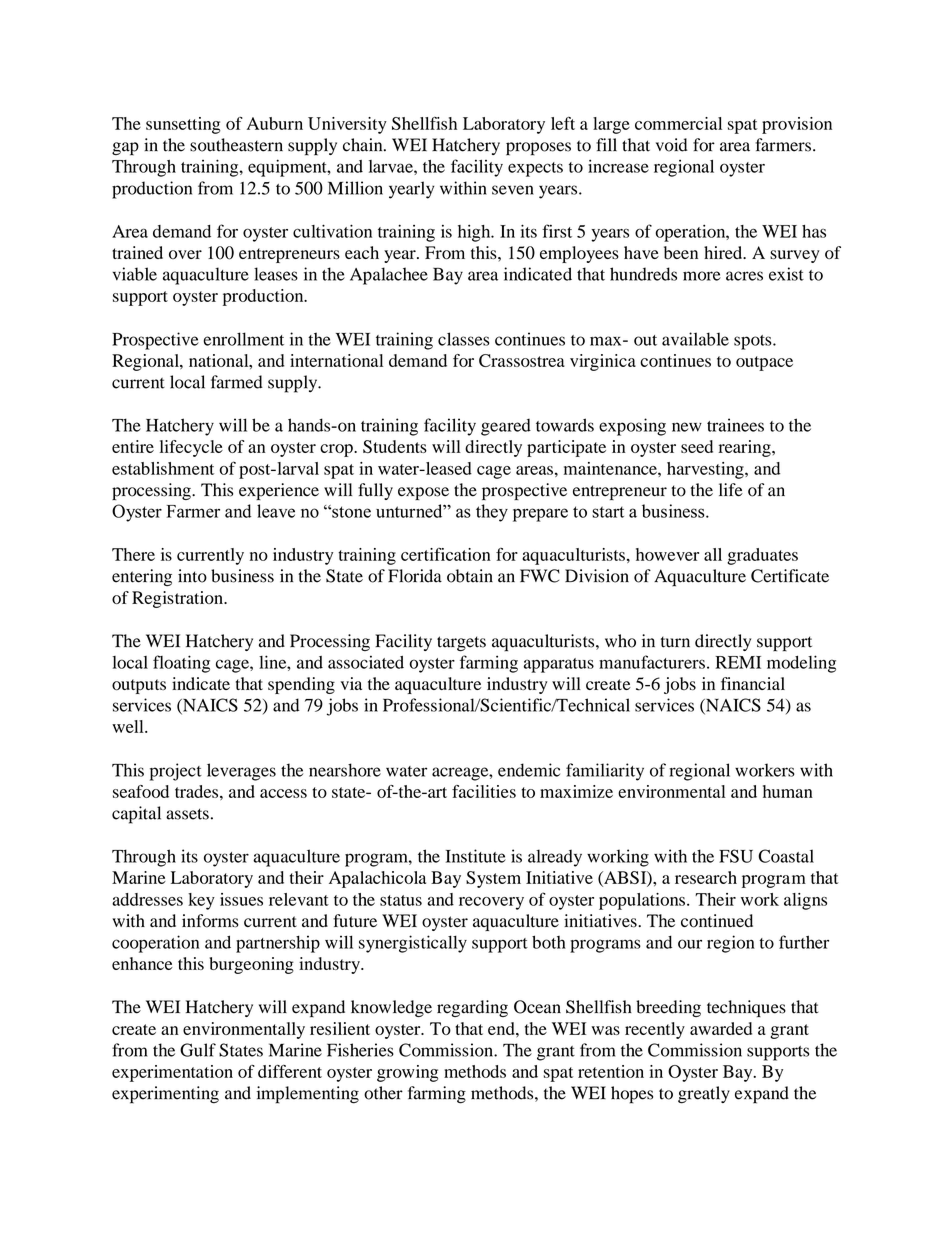  Describe the element at coordinates (788, 791) in the page. I see `human` at that location.
